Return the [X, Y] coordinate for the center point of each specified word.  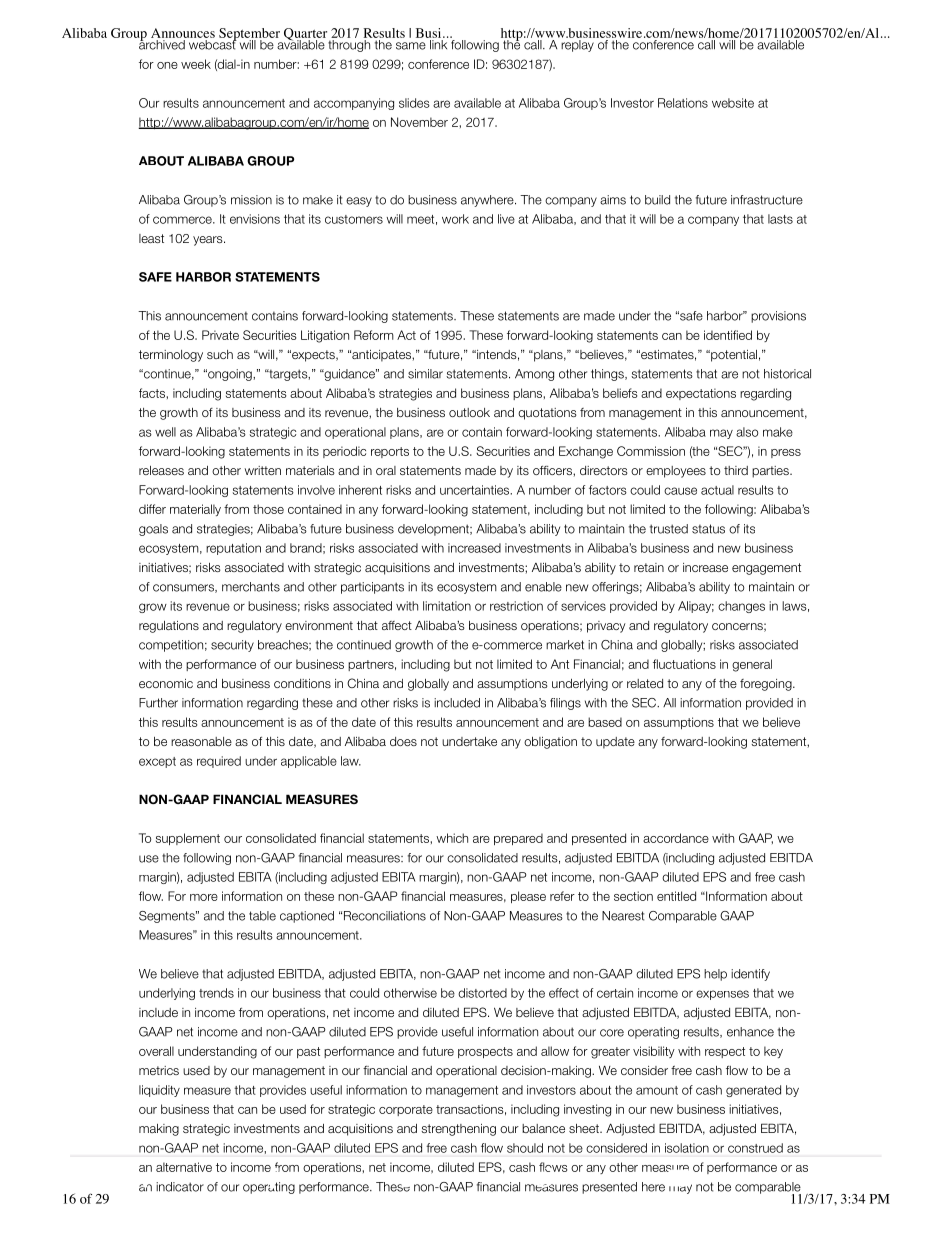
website [733, 103]
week [196, 64]
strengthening [459, 1130]
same [411, 46]
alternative [184, 1167]
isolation [687, 1148]
